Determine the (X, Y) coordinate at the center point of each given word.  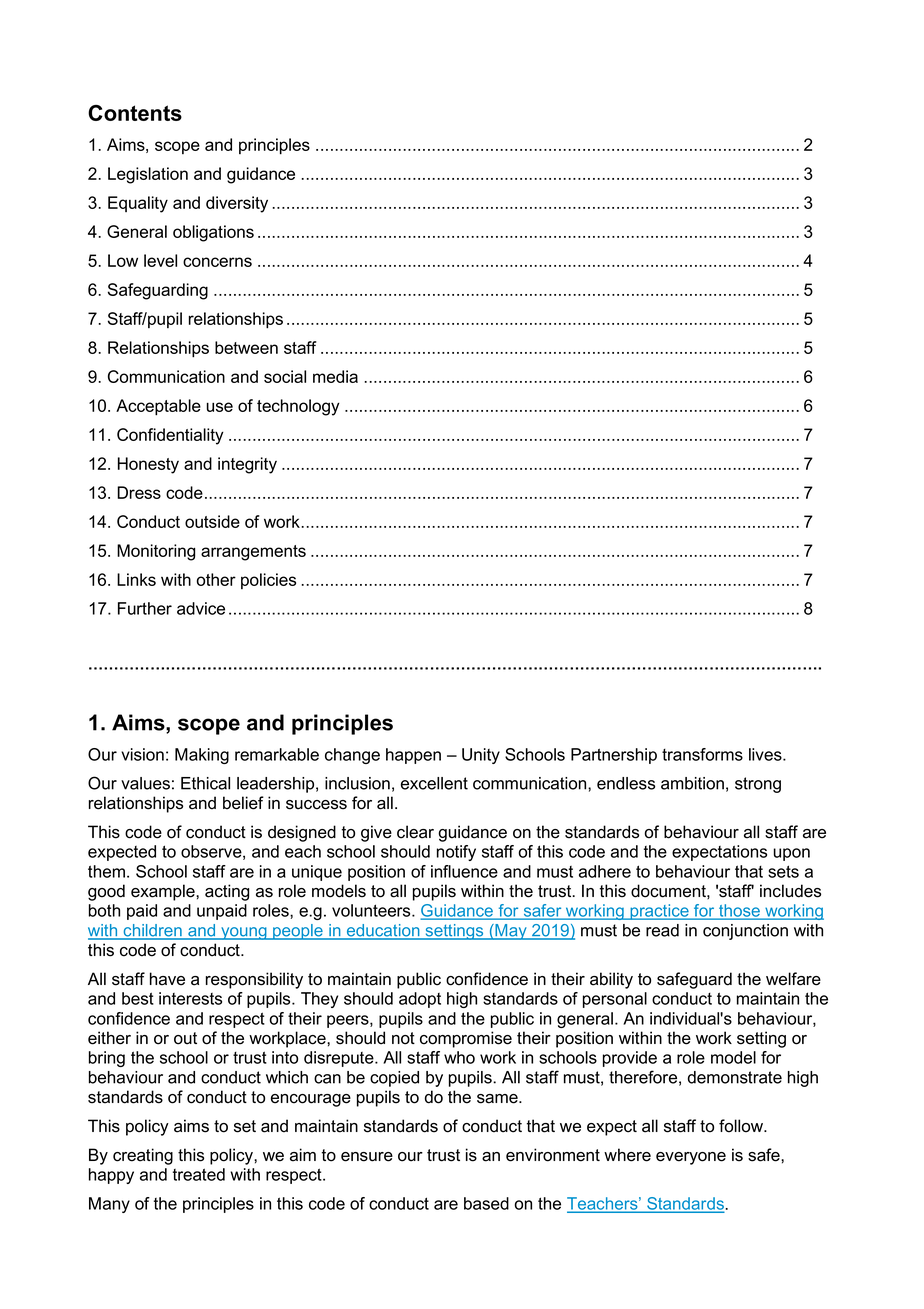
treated (199, 1174)
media (335, 376)
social (285, 376)
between (246, 347)
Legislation (148, 175)
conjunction (745, 932)
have (167, 979)
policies (268, 581)
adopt (420, 1000)
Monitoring (156, 552)
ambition (692, 783)
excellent (434, 783)
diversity (237, 204)
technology (298, 407)
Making (202, 756)
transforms (702, 754)
